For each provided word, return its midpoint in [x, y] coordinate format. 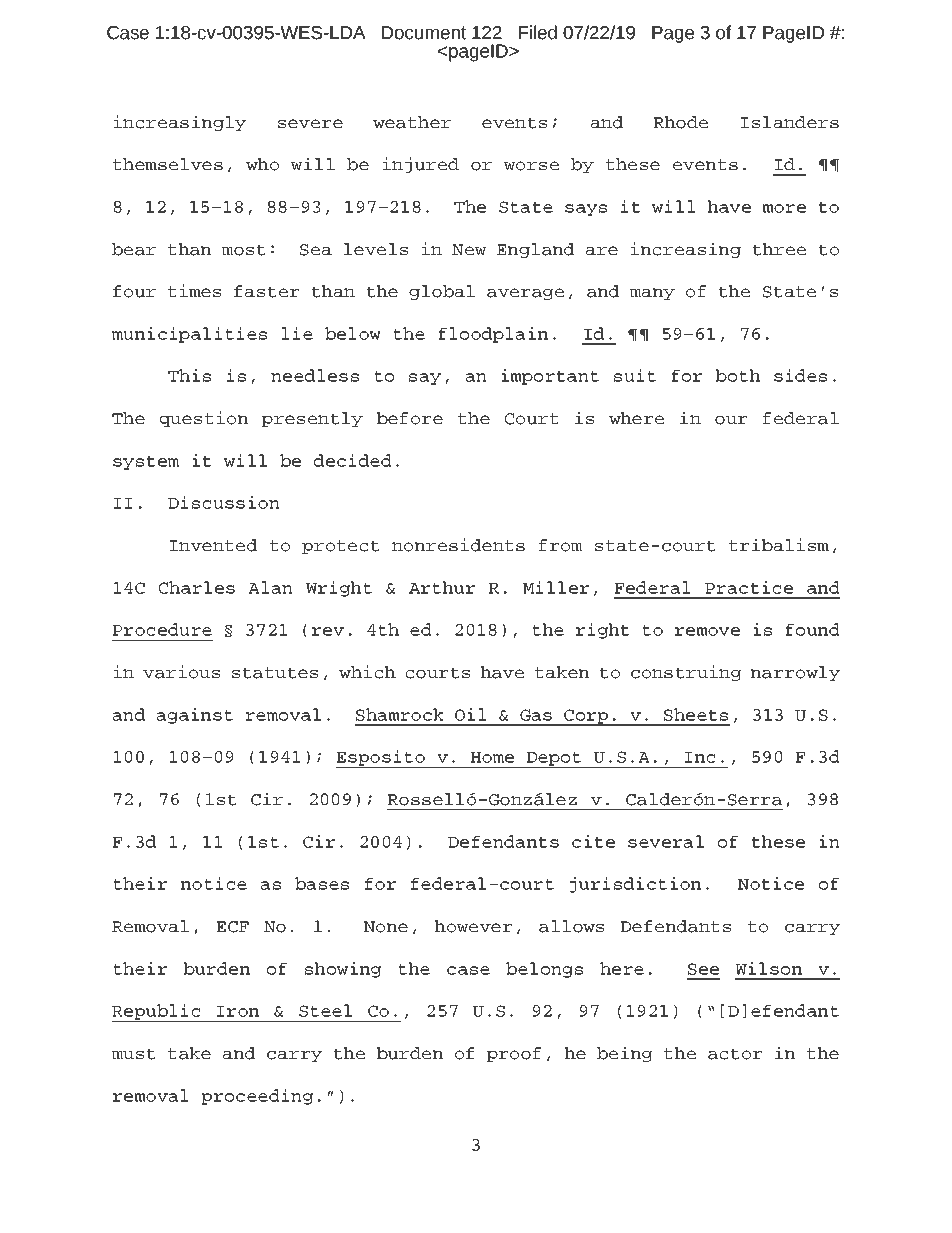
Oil [471, 714]
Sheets [696, 714]
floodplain [493, 335]
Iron [238, 1011]
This [189, 375]
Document [424, 33]
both [738, 375]
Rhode [681, 122]
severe [310, 123]
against [195, 716]
